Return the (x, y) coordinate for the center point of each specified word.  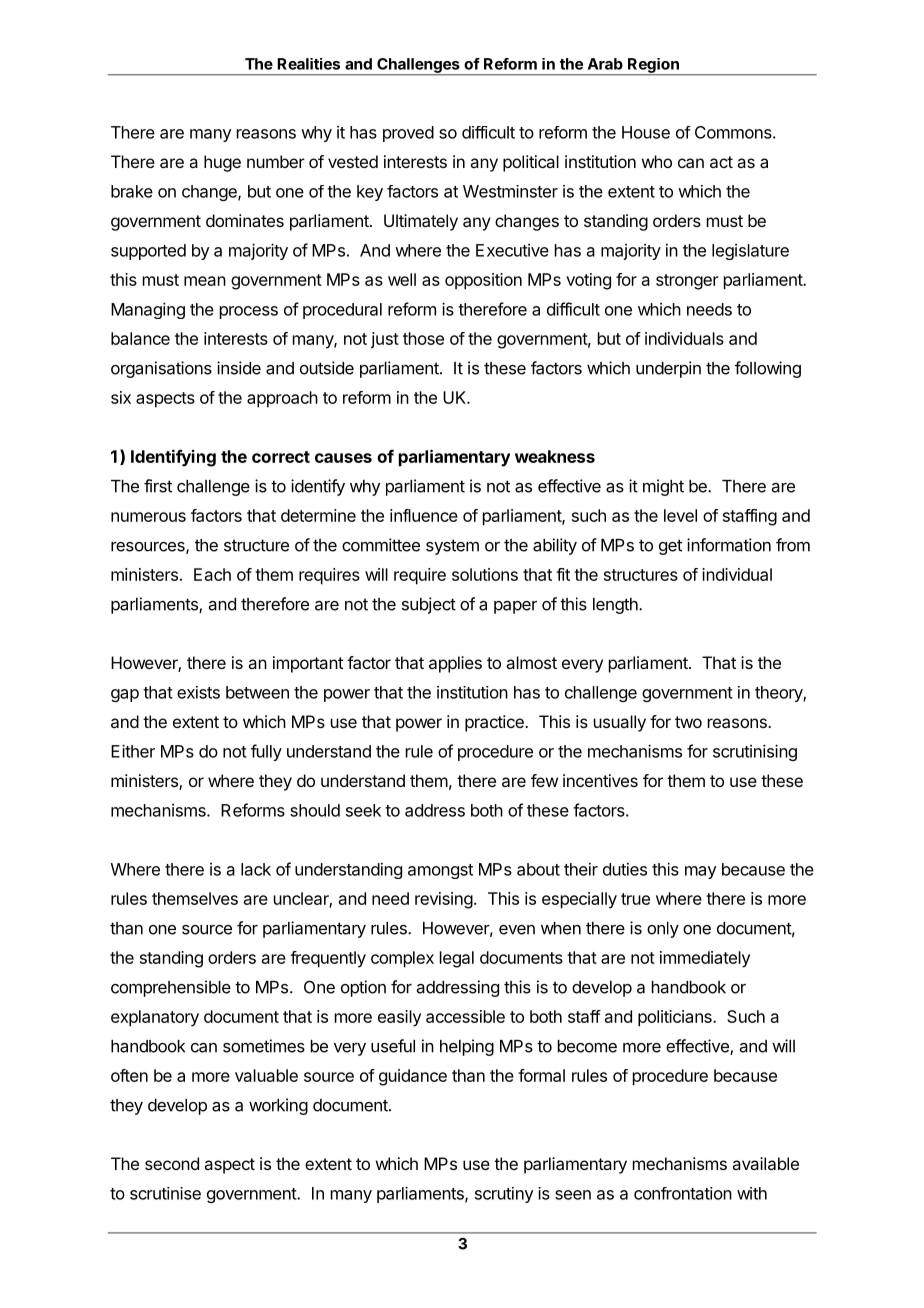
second (172, 1163)
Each (212, 574)
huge (222, 163)
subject (429, 605)
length (616, 606)
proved (408, 134)
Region (653, 66)
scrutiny (504, 1195)
